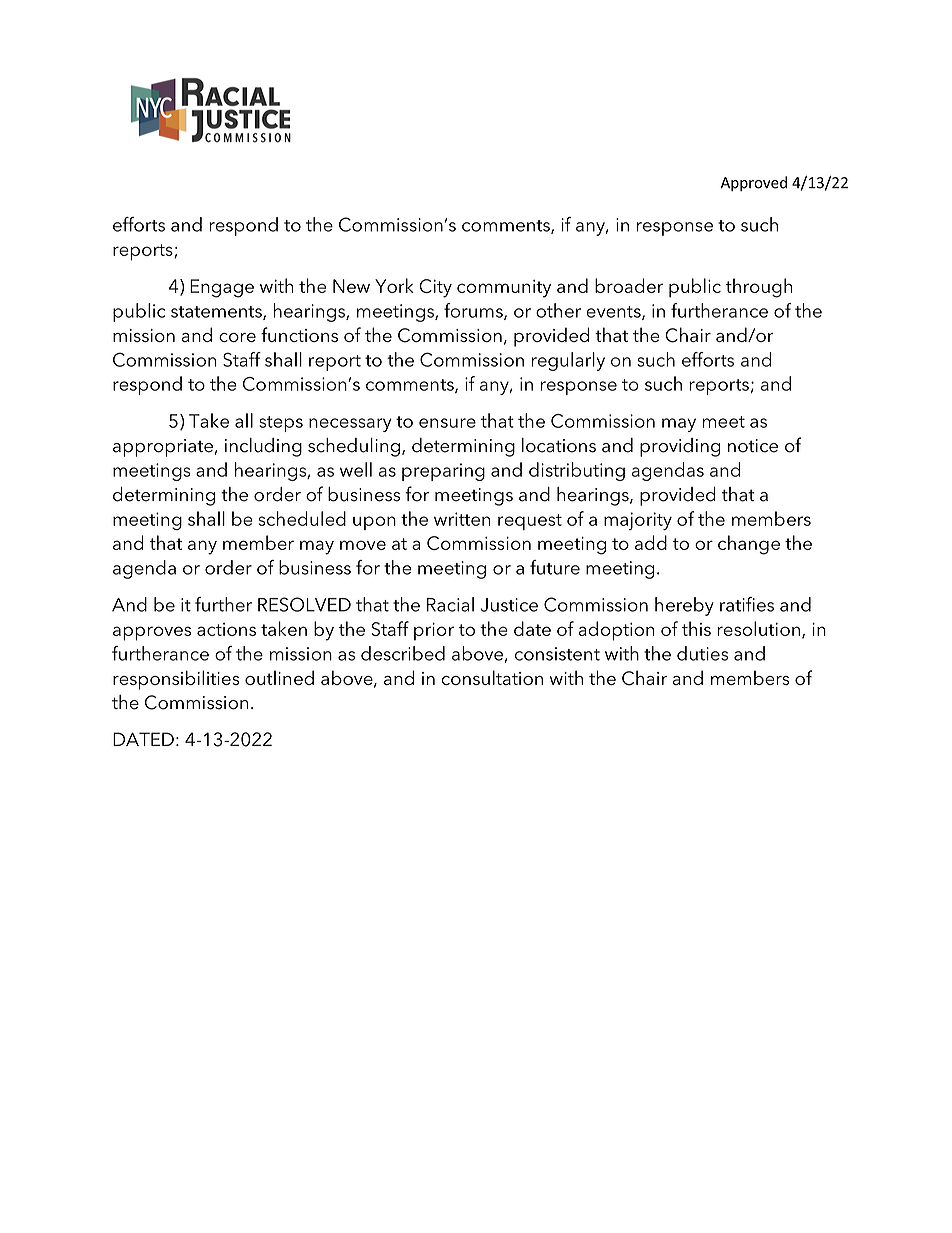 This screenshot has height=1233, width=952. I want to click on broader, so click(629, 285).
